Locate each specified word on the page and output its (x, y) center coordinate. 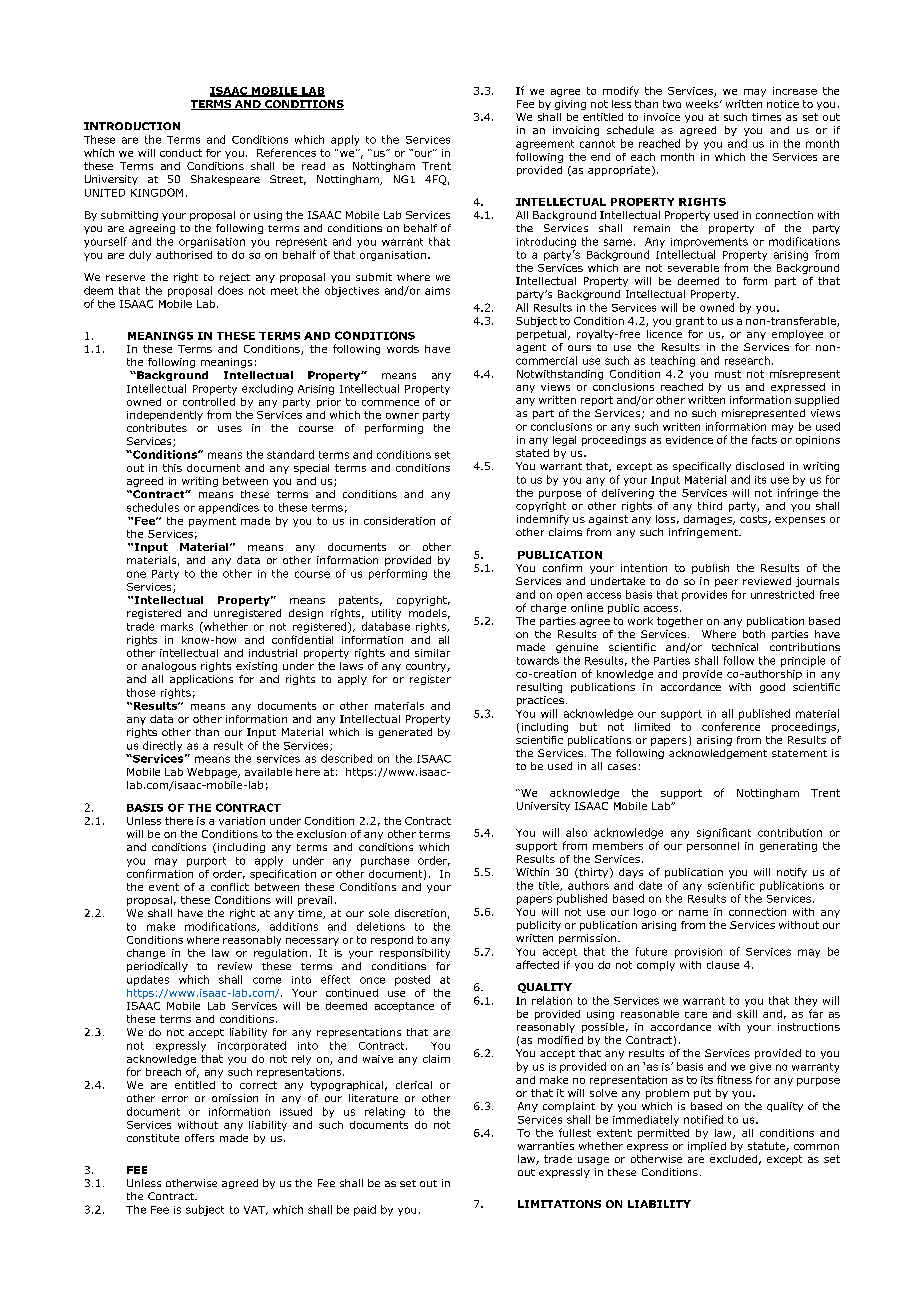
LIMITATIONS (559, 1204)
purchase (385, 861)
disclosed (760, 466)
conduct (181, 153)
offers (199, 1138)
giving (570, 105)
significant (724, 833)
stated (532, 453)
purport (206, 862)
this (172, 468)
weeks (703, 104)
